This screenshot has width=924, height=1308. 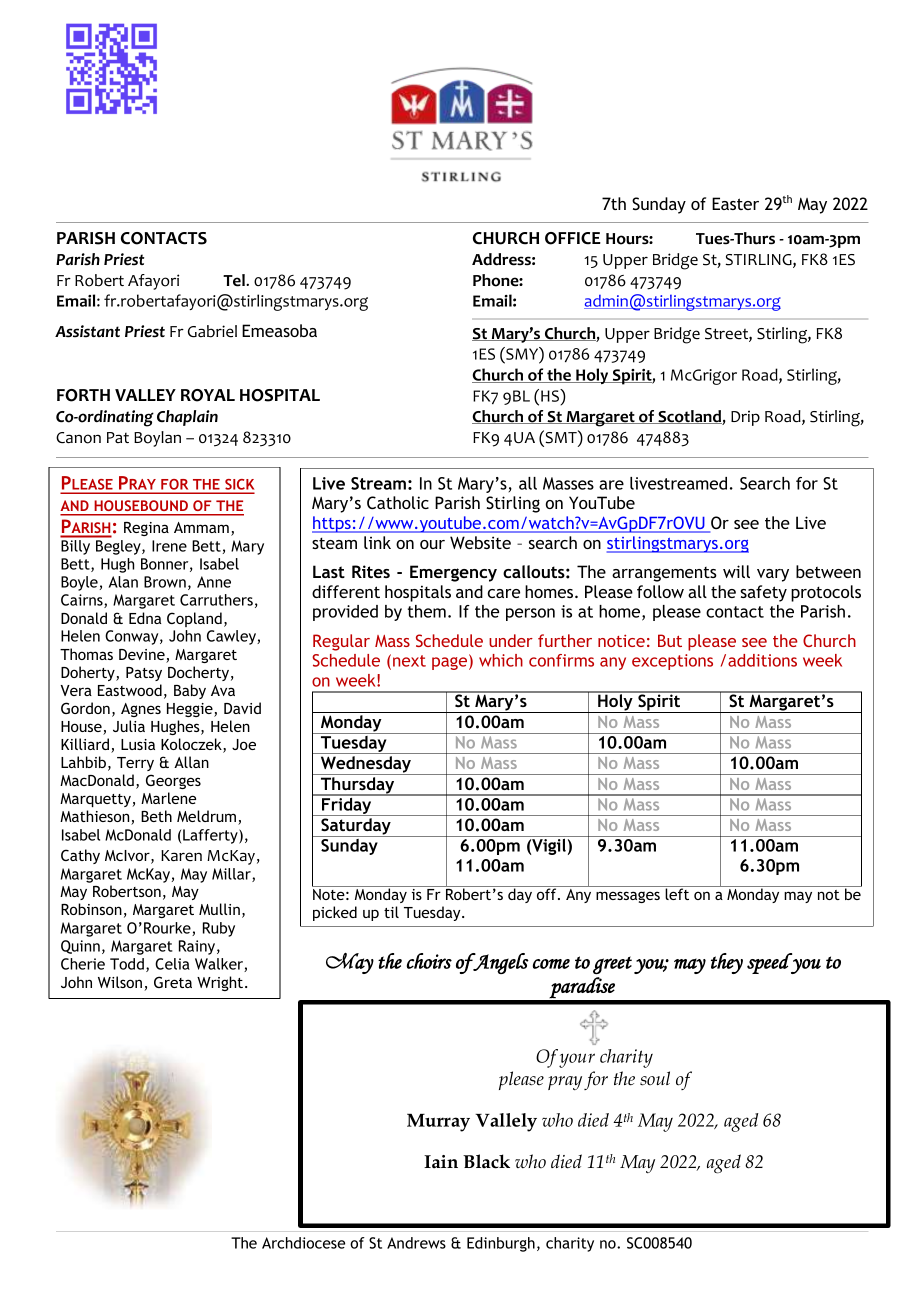 What do you see at coordinates (303, 1243) in the screenshot?
I see `Archdiocese` at bounding box center [303, 1243].
